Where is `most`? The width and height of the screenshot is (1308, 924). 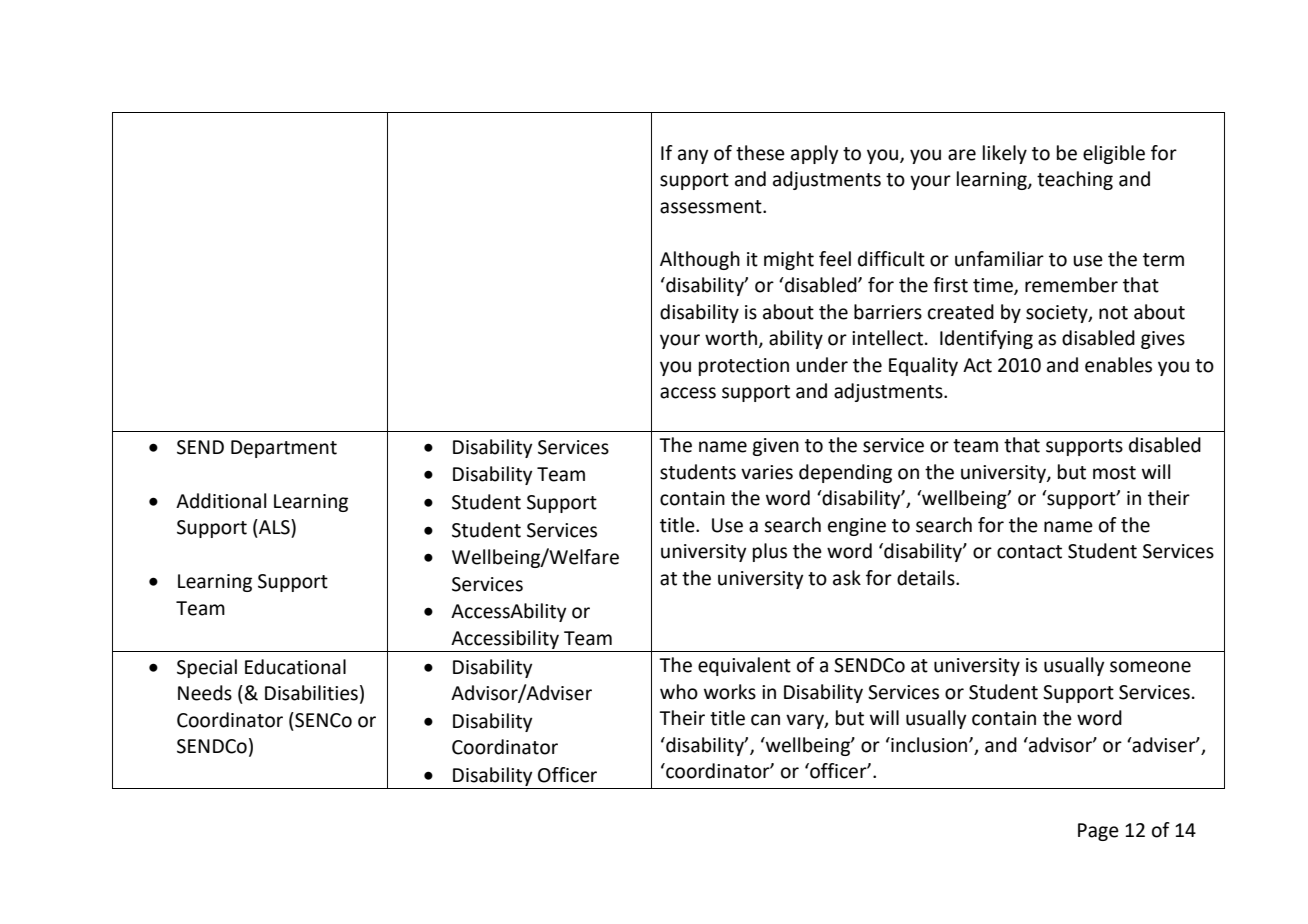 most is located at coordinates (1114, 473).
